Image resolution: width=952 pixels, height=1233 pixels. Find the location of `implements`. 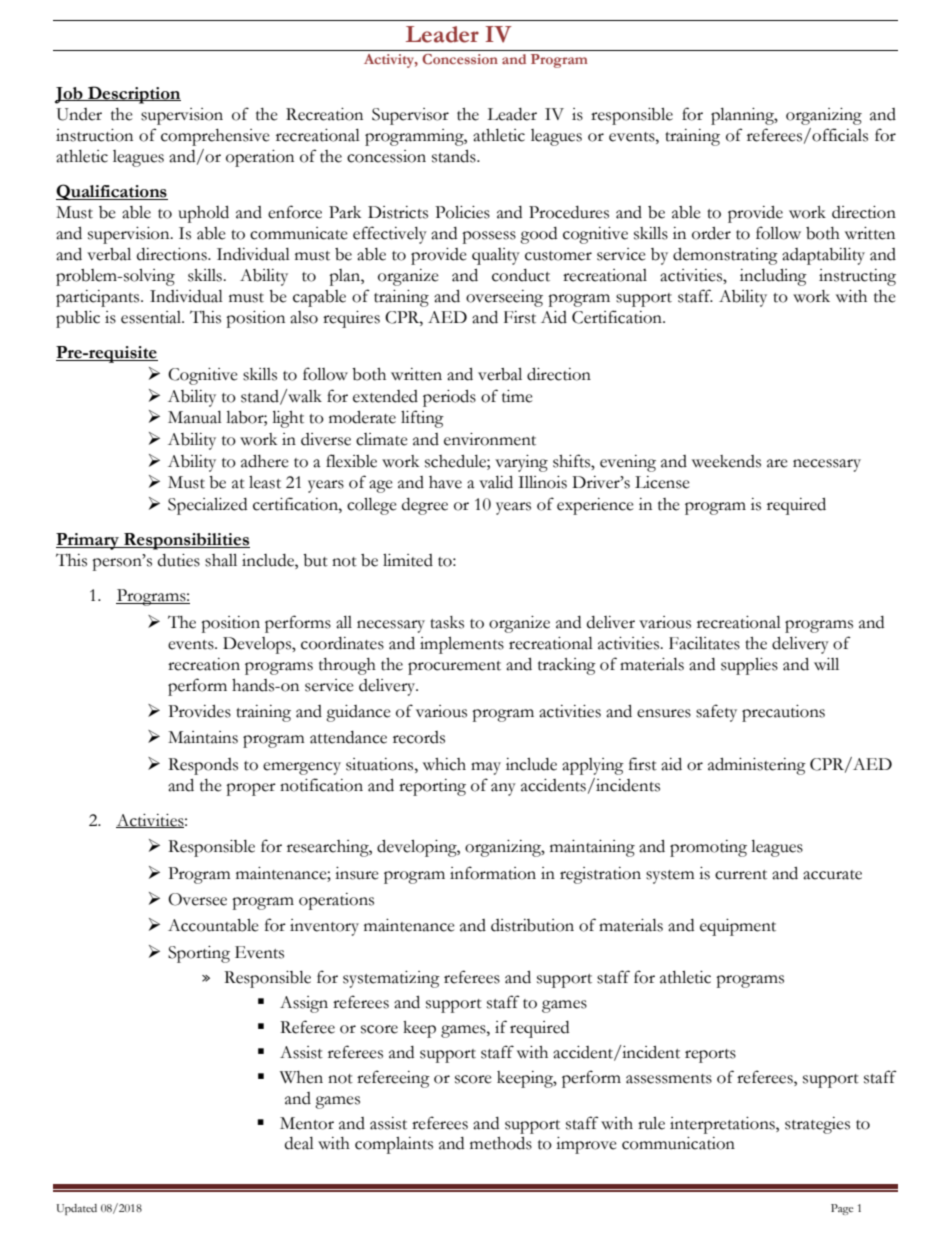

implements is located at coordinates (462, 645).
